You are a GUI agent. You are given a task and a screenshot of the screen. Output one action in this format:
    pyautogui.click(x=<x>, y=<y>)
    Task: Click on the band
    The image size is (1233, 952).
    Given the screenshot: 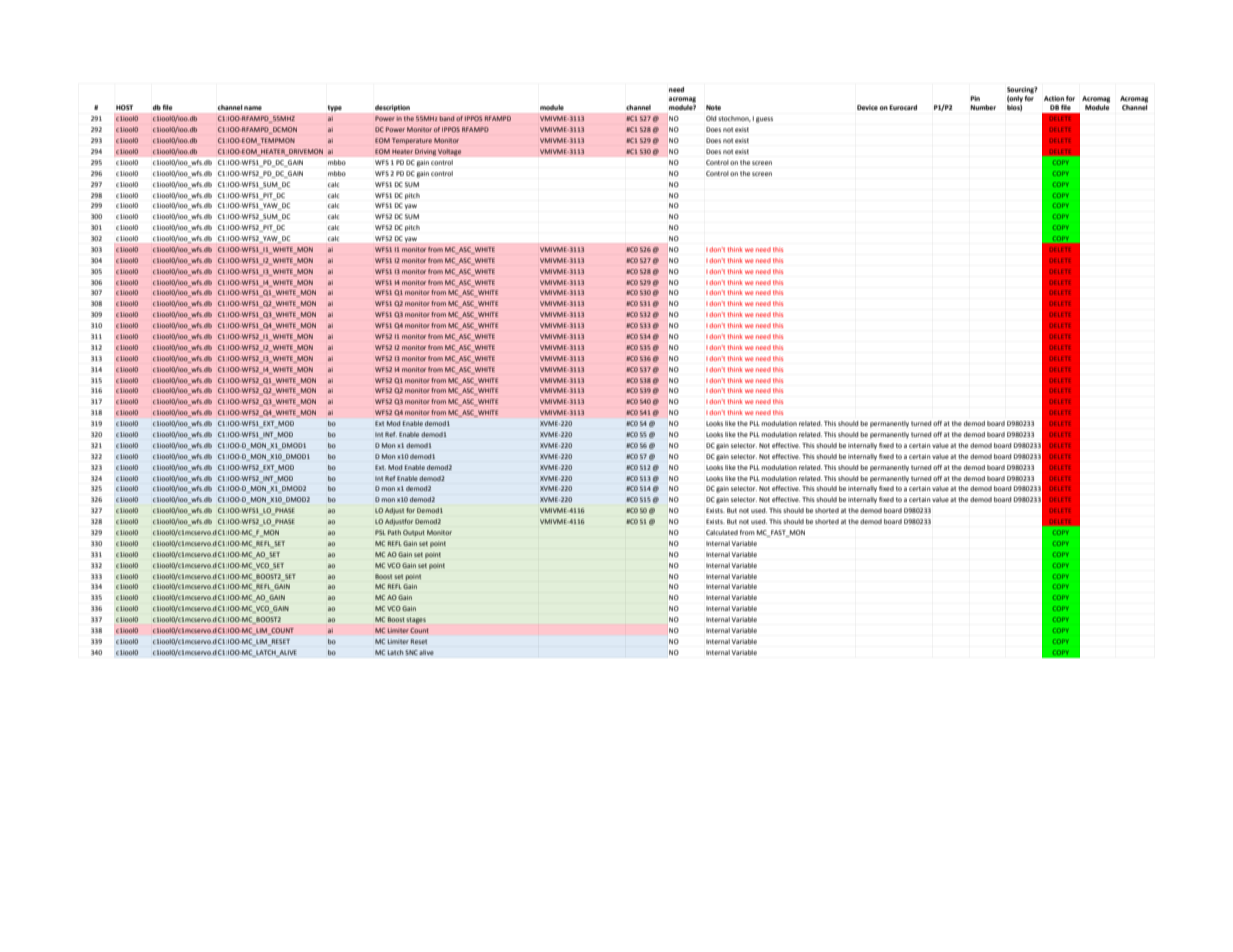 What is the action you would take?
    pyautogui.click(x=447, y=118)
